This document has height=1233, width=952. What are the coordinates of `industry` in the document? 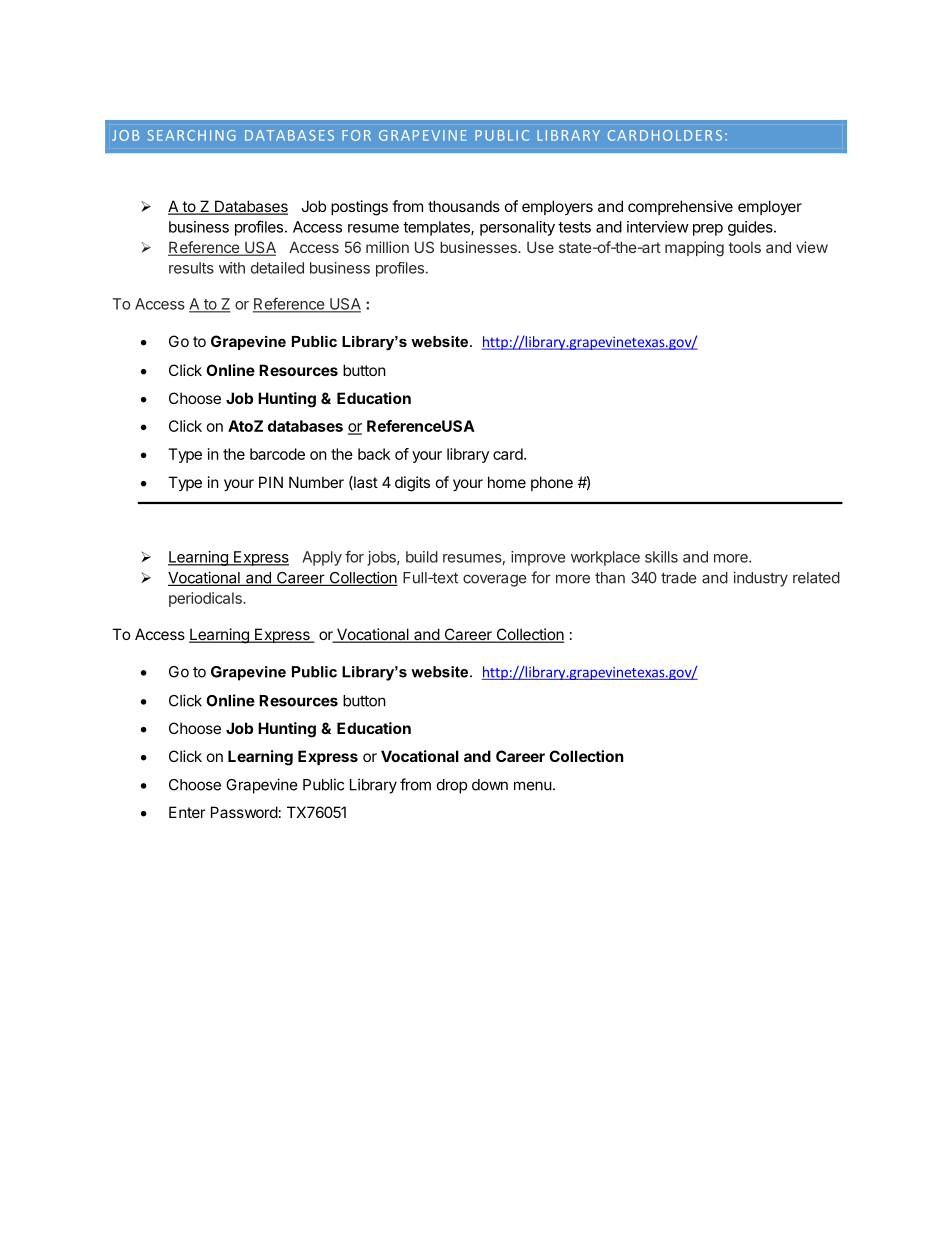 It's located at (761, 579).
